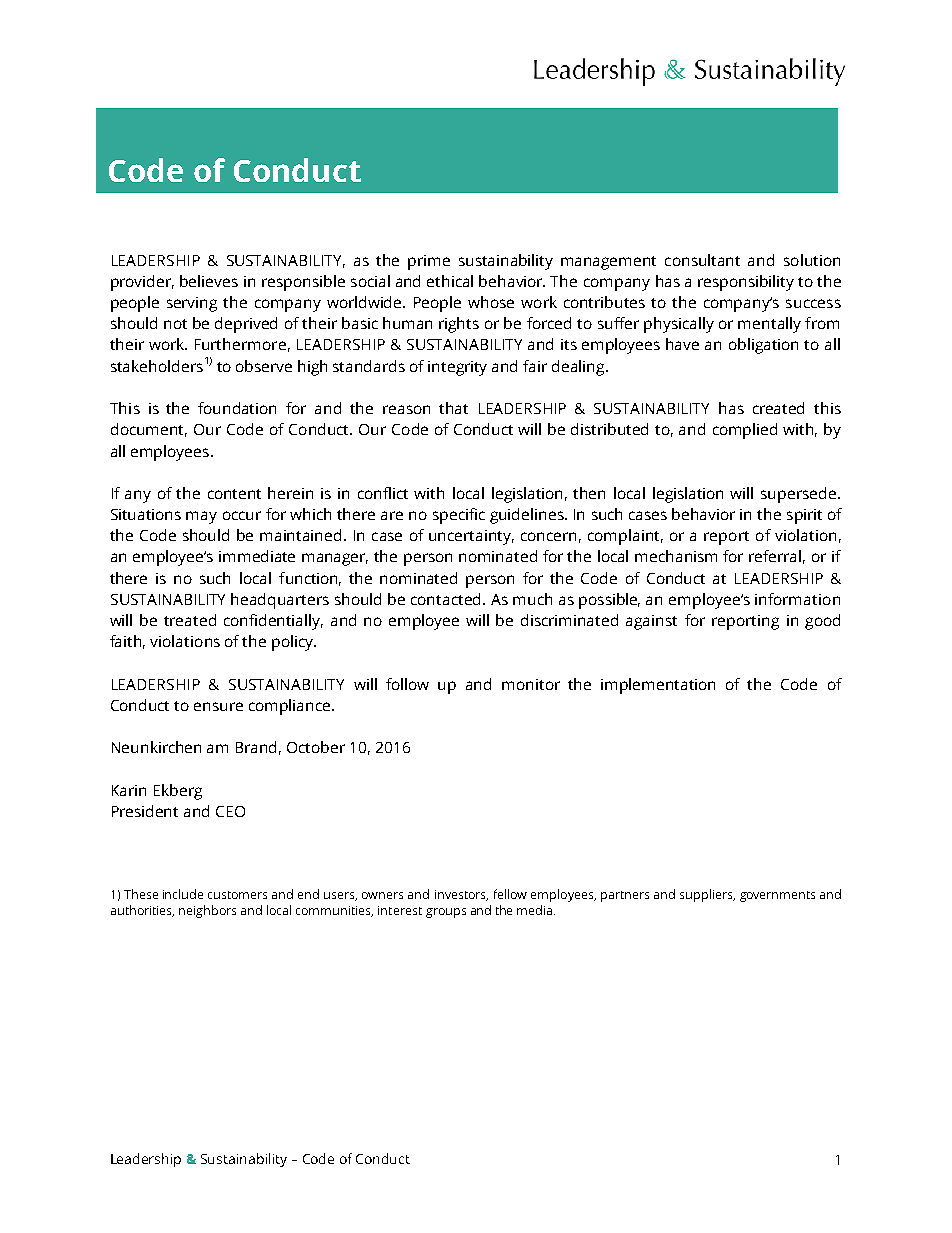 The width and height of the page is (952, 1233). I want to click on specific, so click(459, 516).
